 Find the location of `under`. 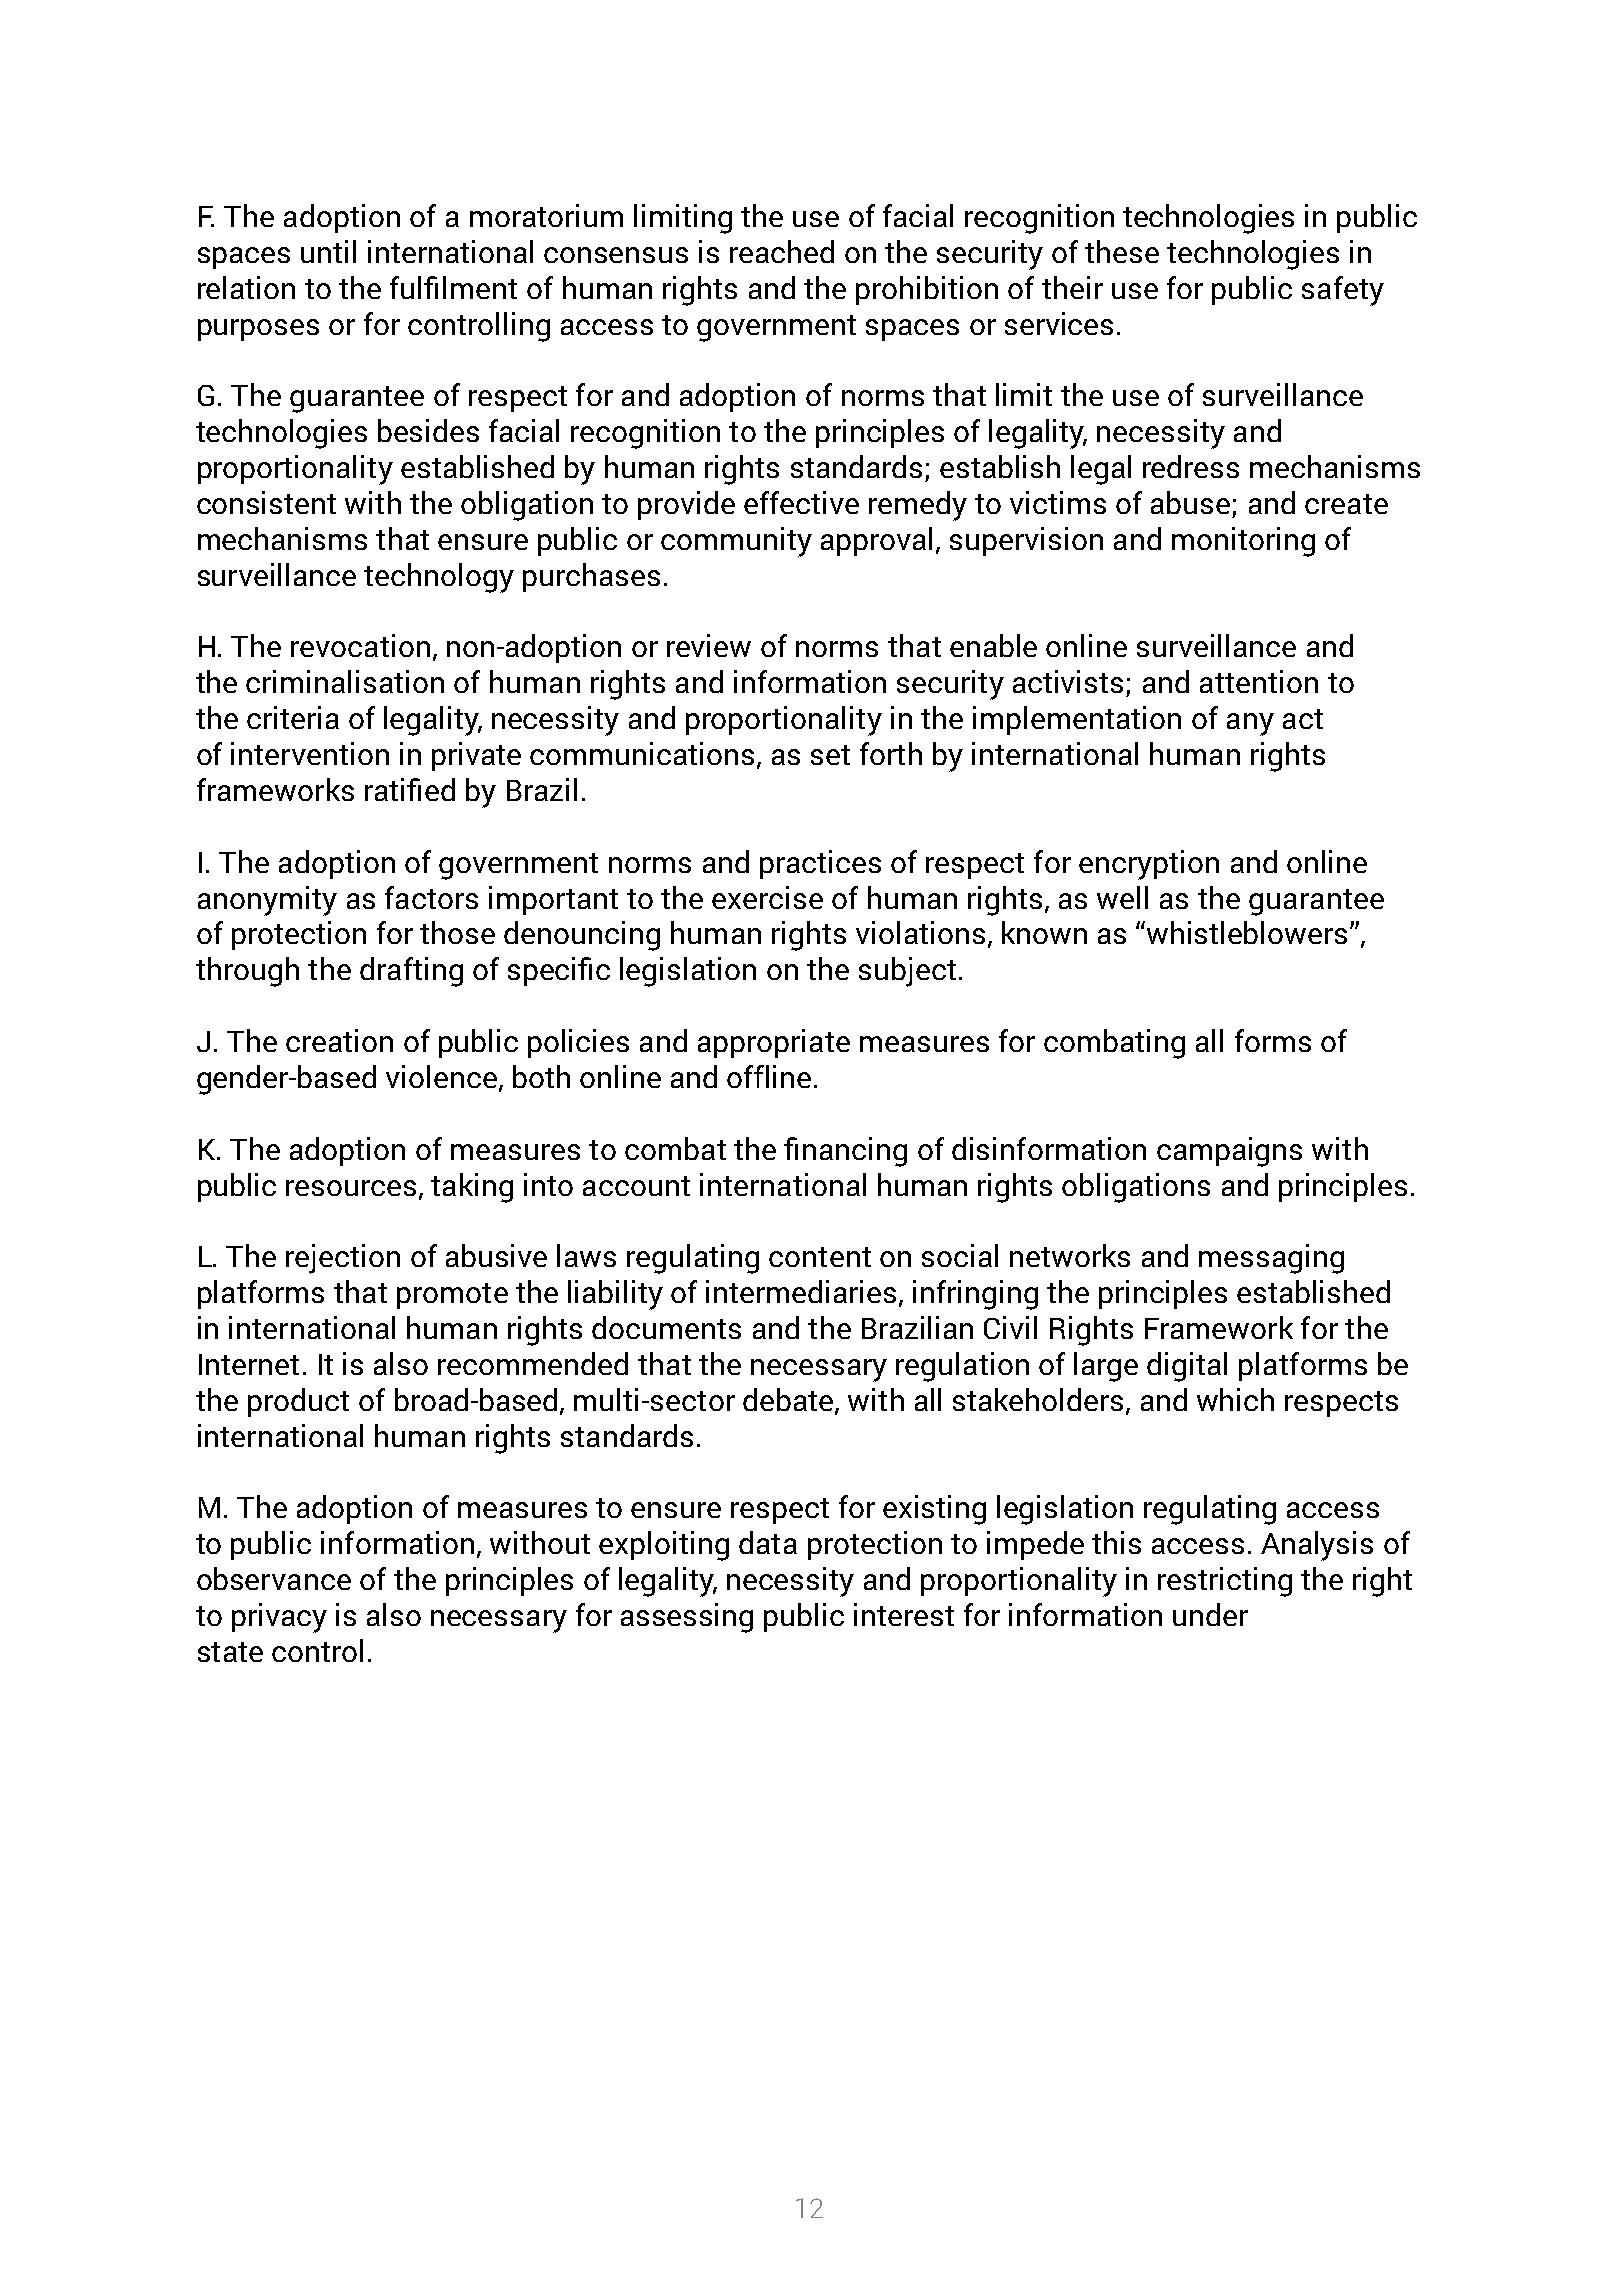

under is located at coordinates (1210, 1614).
